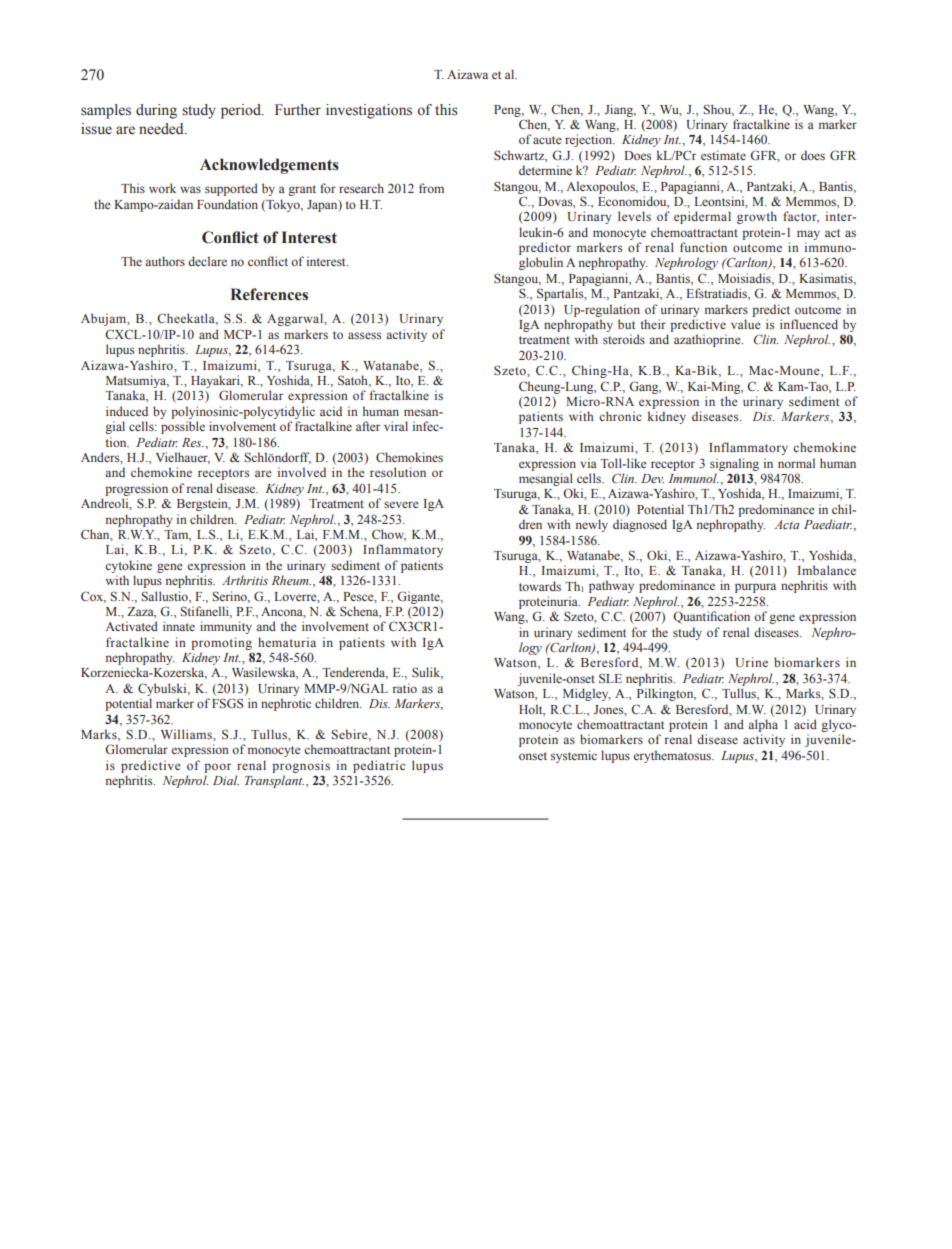 The width and height of the image is (952, 1249). What do you see at coordinates (389, 535) in the image?
I see `Chow` at bounding box center [389, 535].
